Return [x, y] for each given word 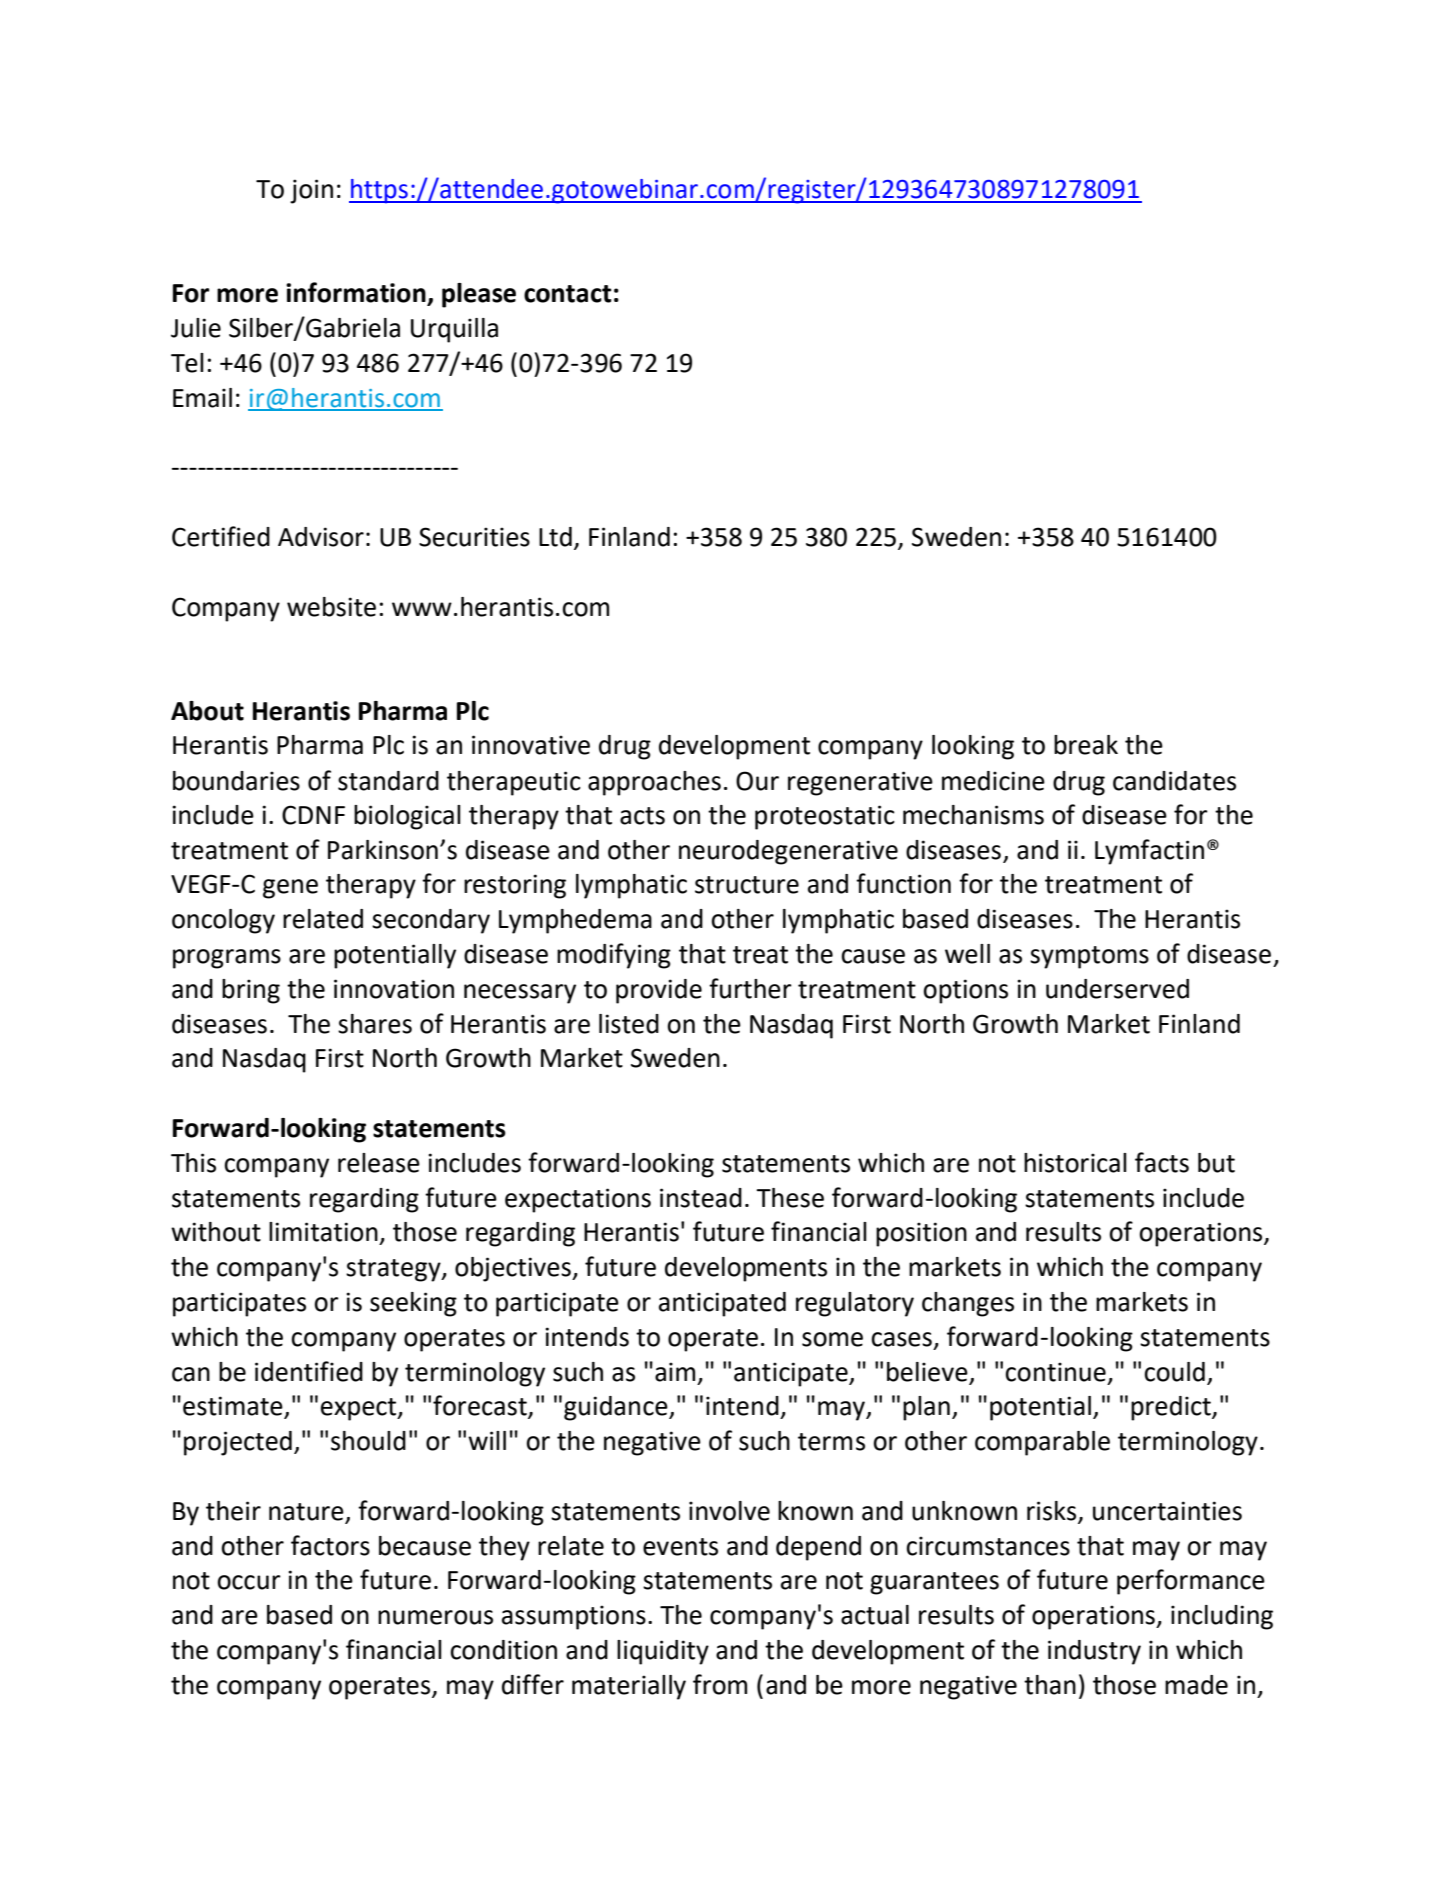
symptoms [1089, 957]
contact [568, 294]
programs [227, 959]
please [479, 295]
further [750, 988]
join [311, 191]
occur [249, 1582]
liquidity [663, 1652]
